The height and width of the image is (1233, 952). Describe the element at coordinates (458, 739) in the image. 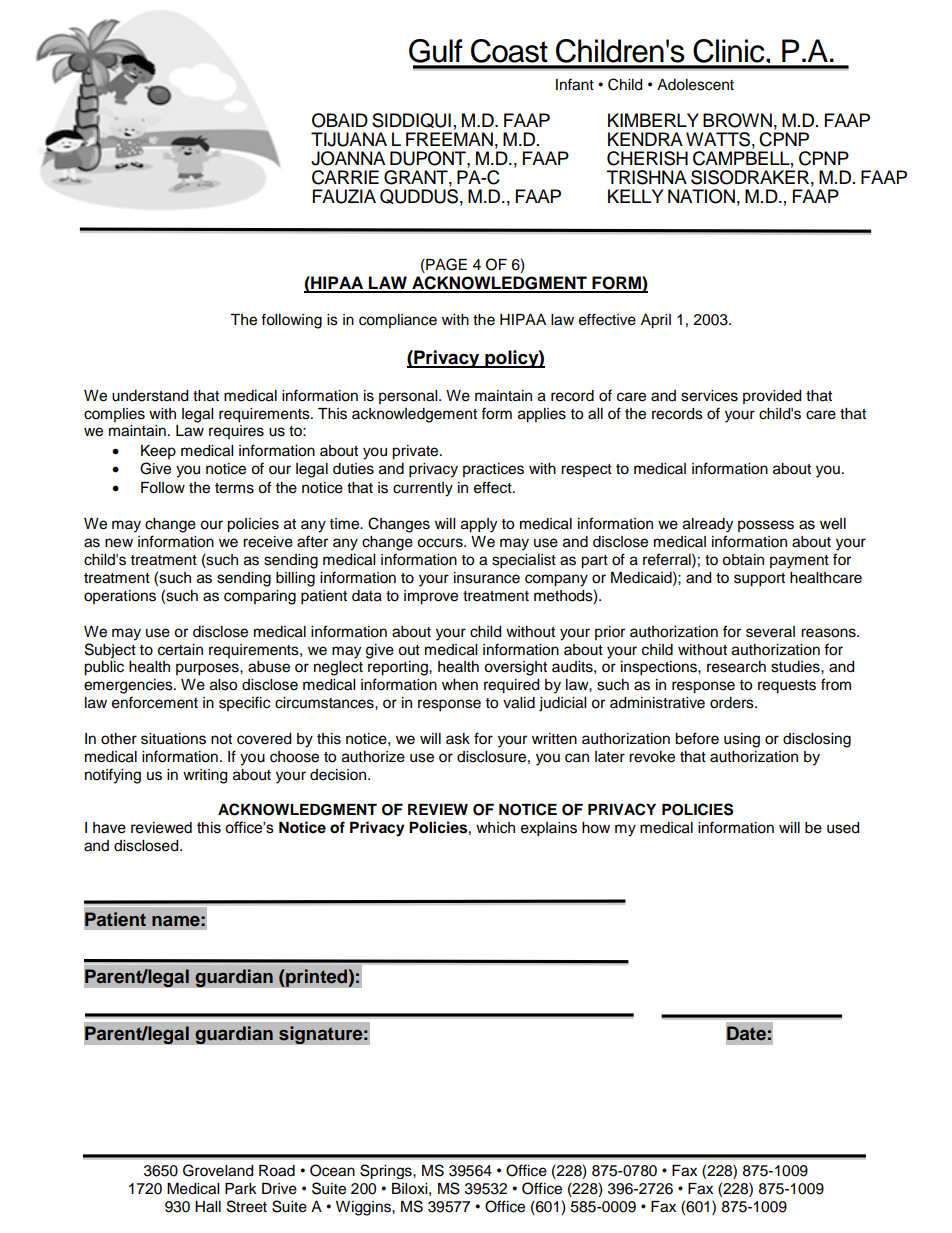

I see `ask` at that location.
